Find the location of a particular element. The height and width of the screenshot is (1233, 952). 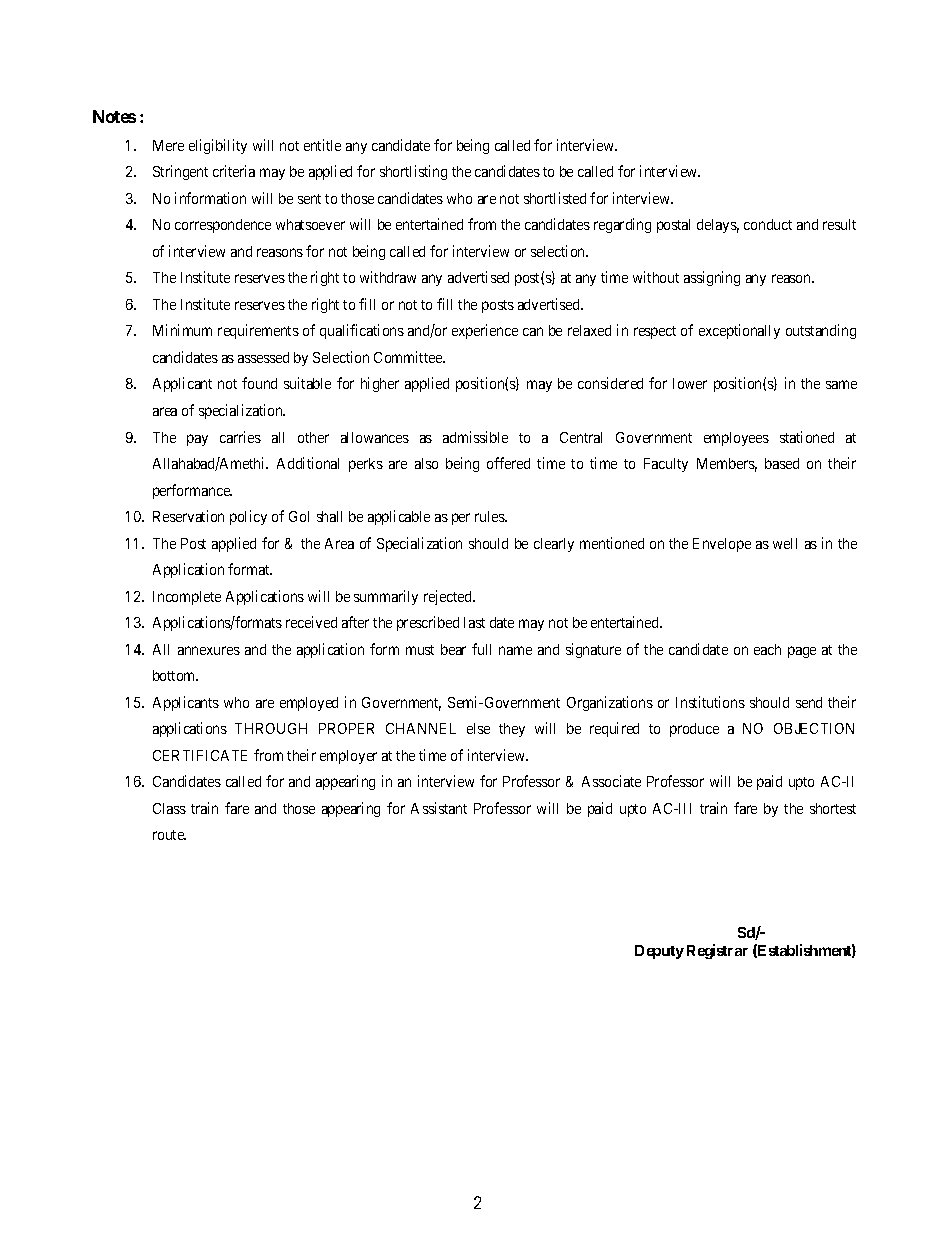

produce is located at coordinates (694, 730).
